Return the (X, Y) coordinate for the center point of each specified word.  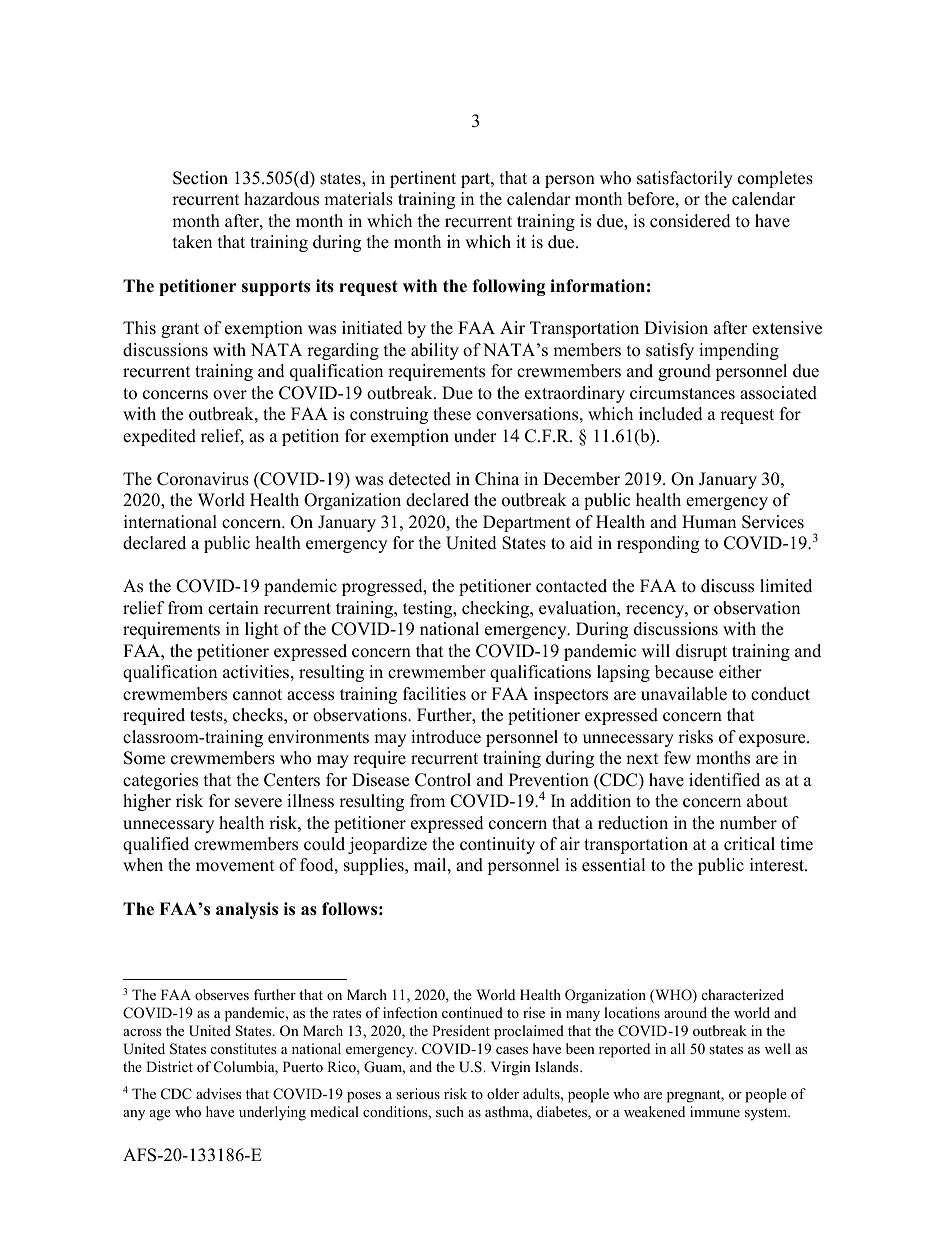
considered (690, 221)
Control (443, 780)
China (497, 479)
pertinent (423, 179)
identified (724, 780)
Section (200, 178)
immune (715, 1111)
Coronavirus (203, 479)
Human (709, 522)
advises (218, 1093)
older (503, 1093)
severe (258, 803)
